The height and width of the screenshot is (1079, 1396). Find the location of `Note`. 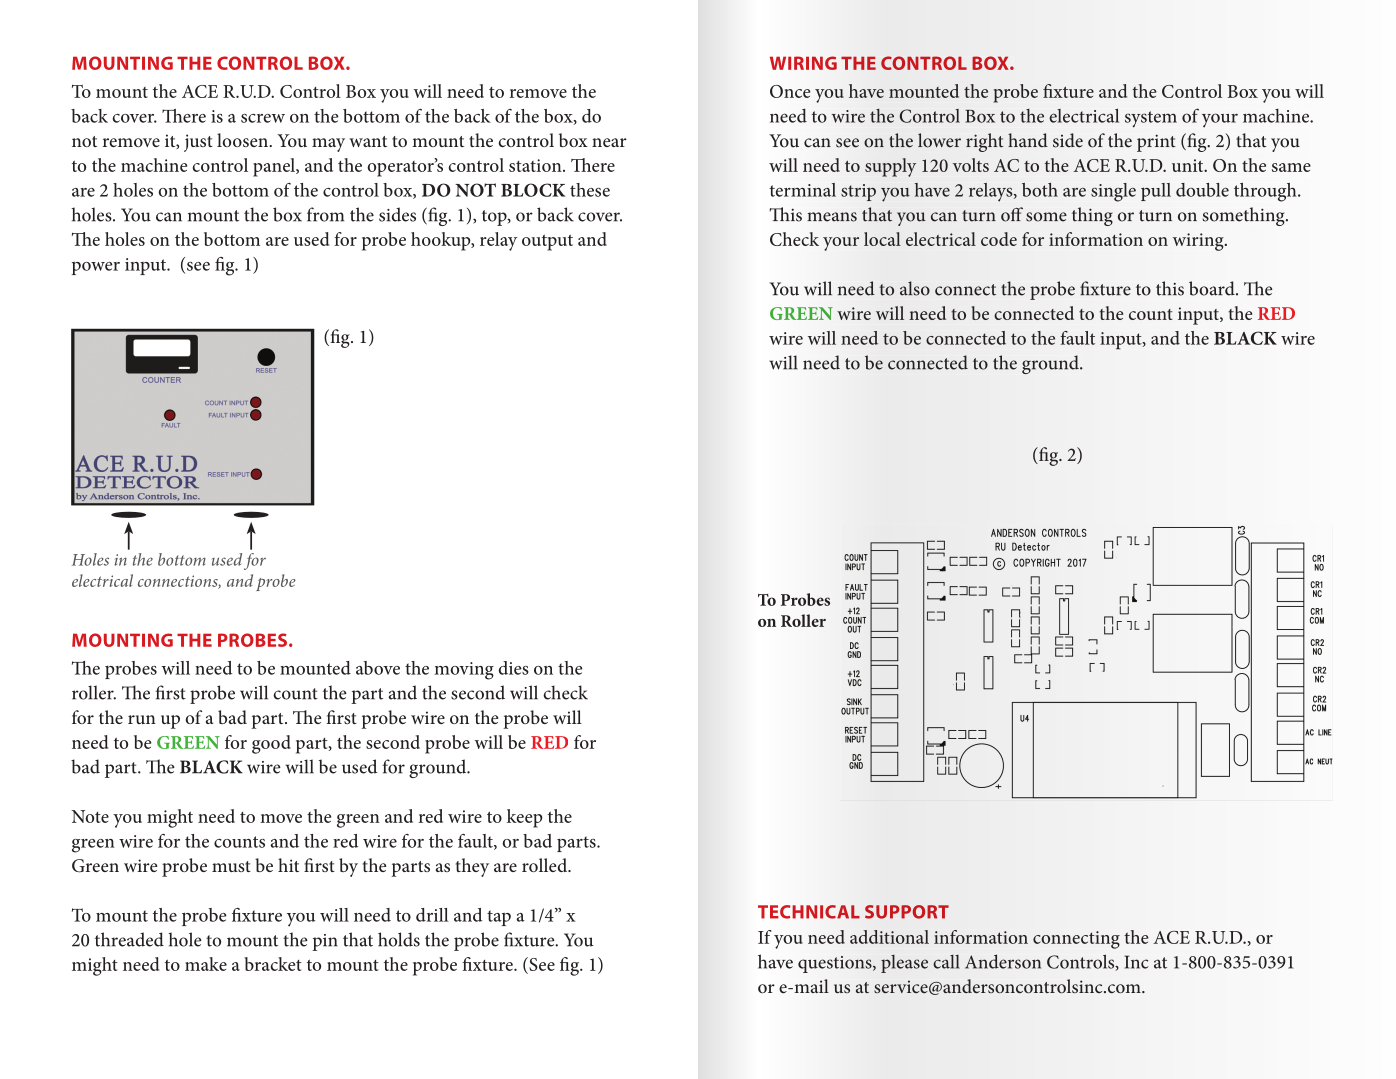

Note is located at coordinates (90, 816).
